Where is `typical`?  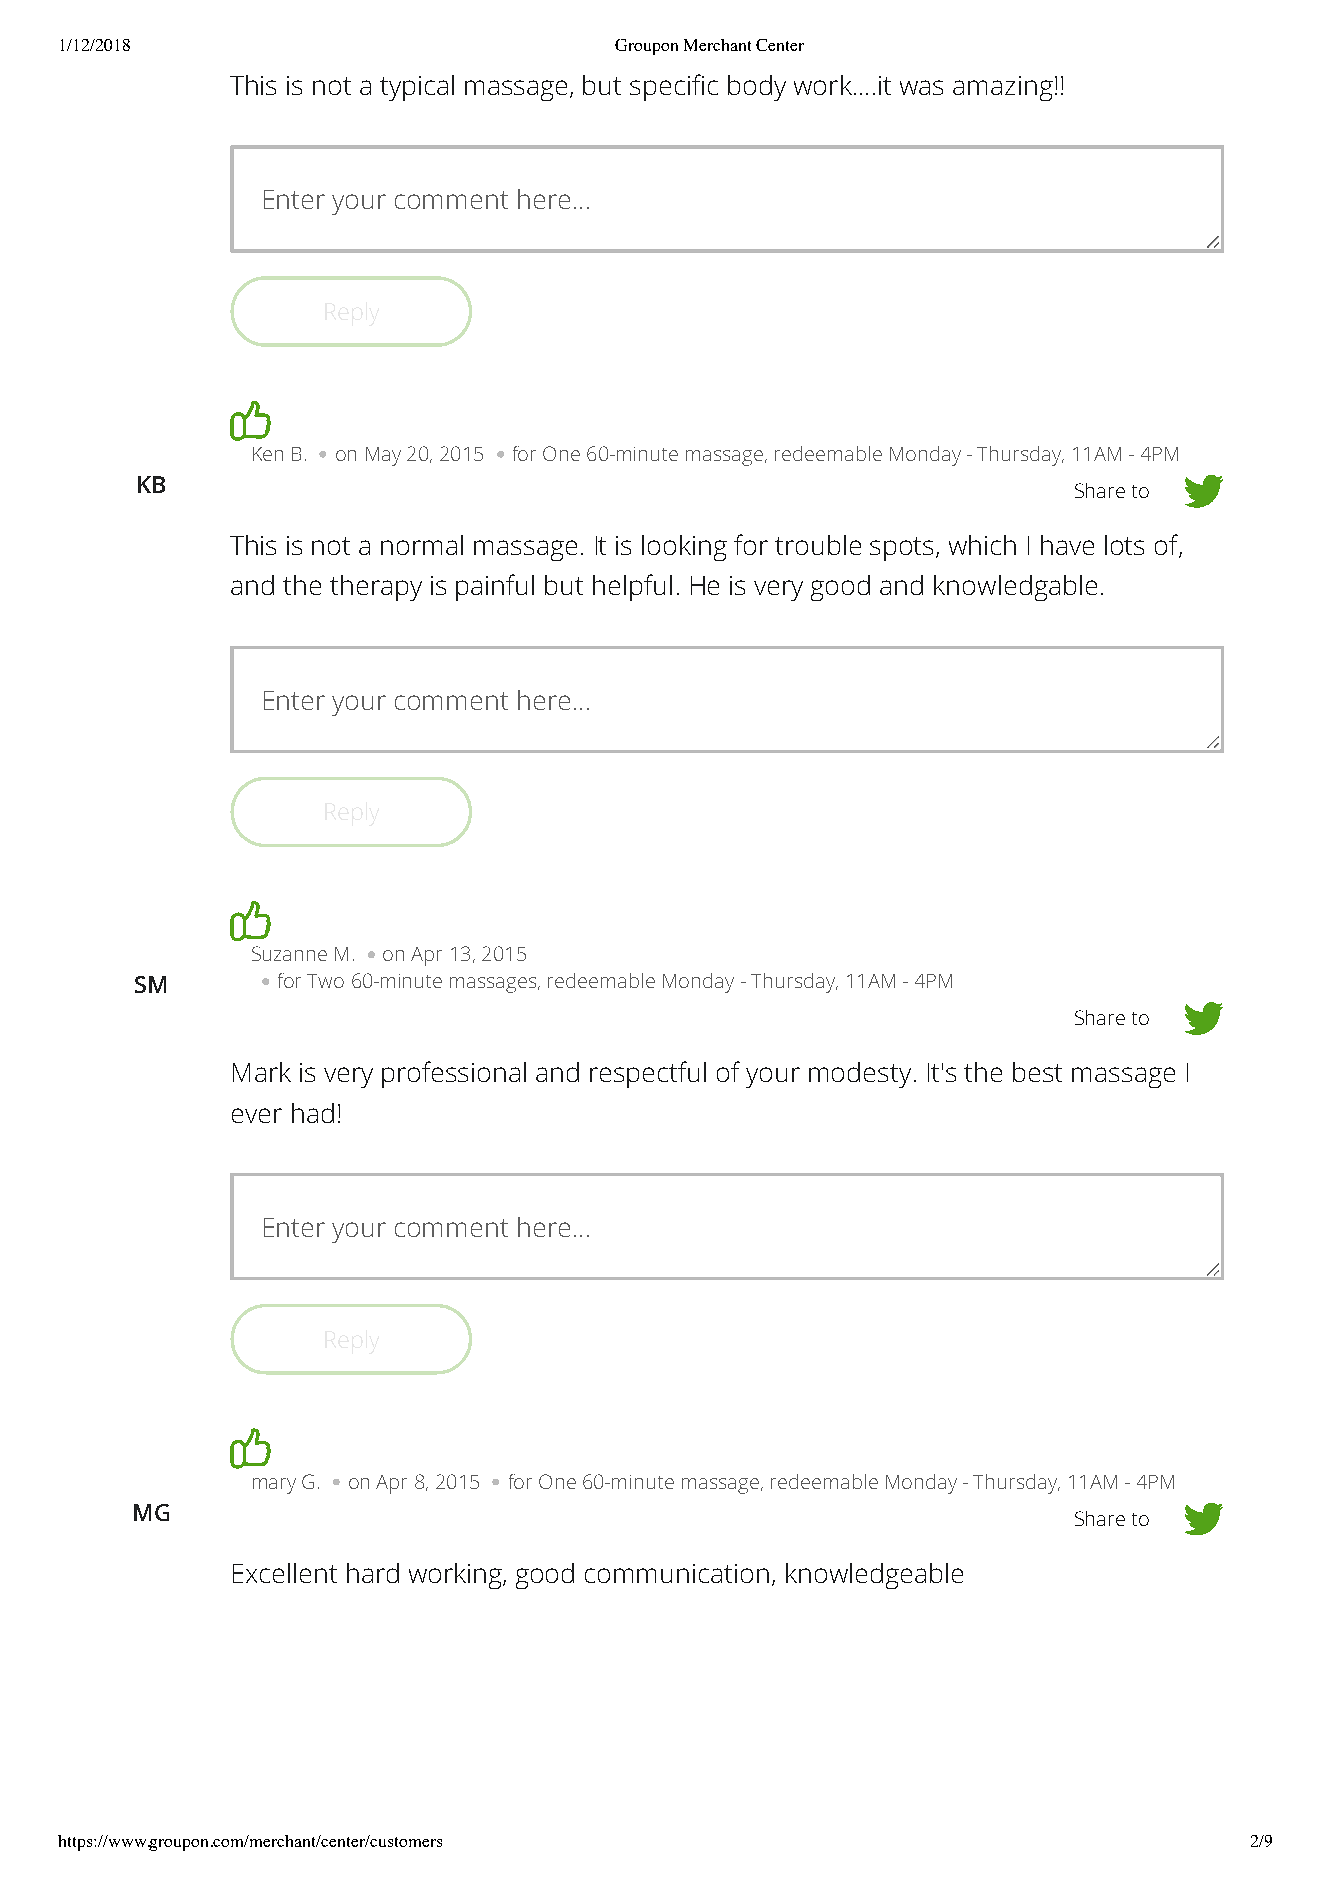 typical is located at coordinates (417, 88).
